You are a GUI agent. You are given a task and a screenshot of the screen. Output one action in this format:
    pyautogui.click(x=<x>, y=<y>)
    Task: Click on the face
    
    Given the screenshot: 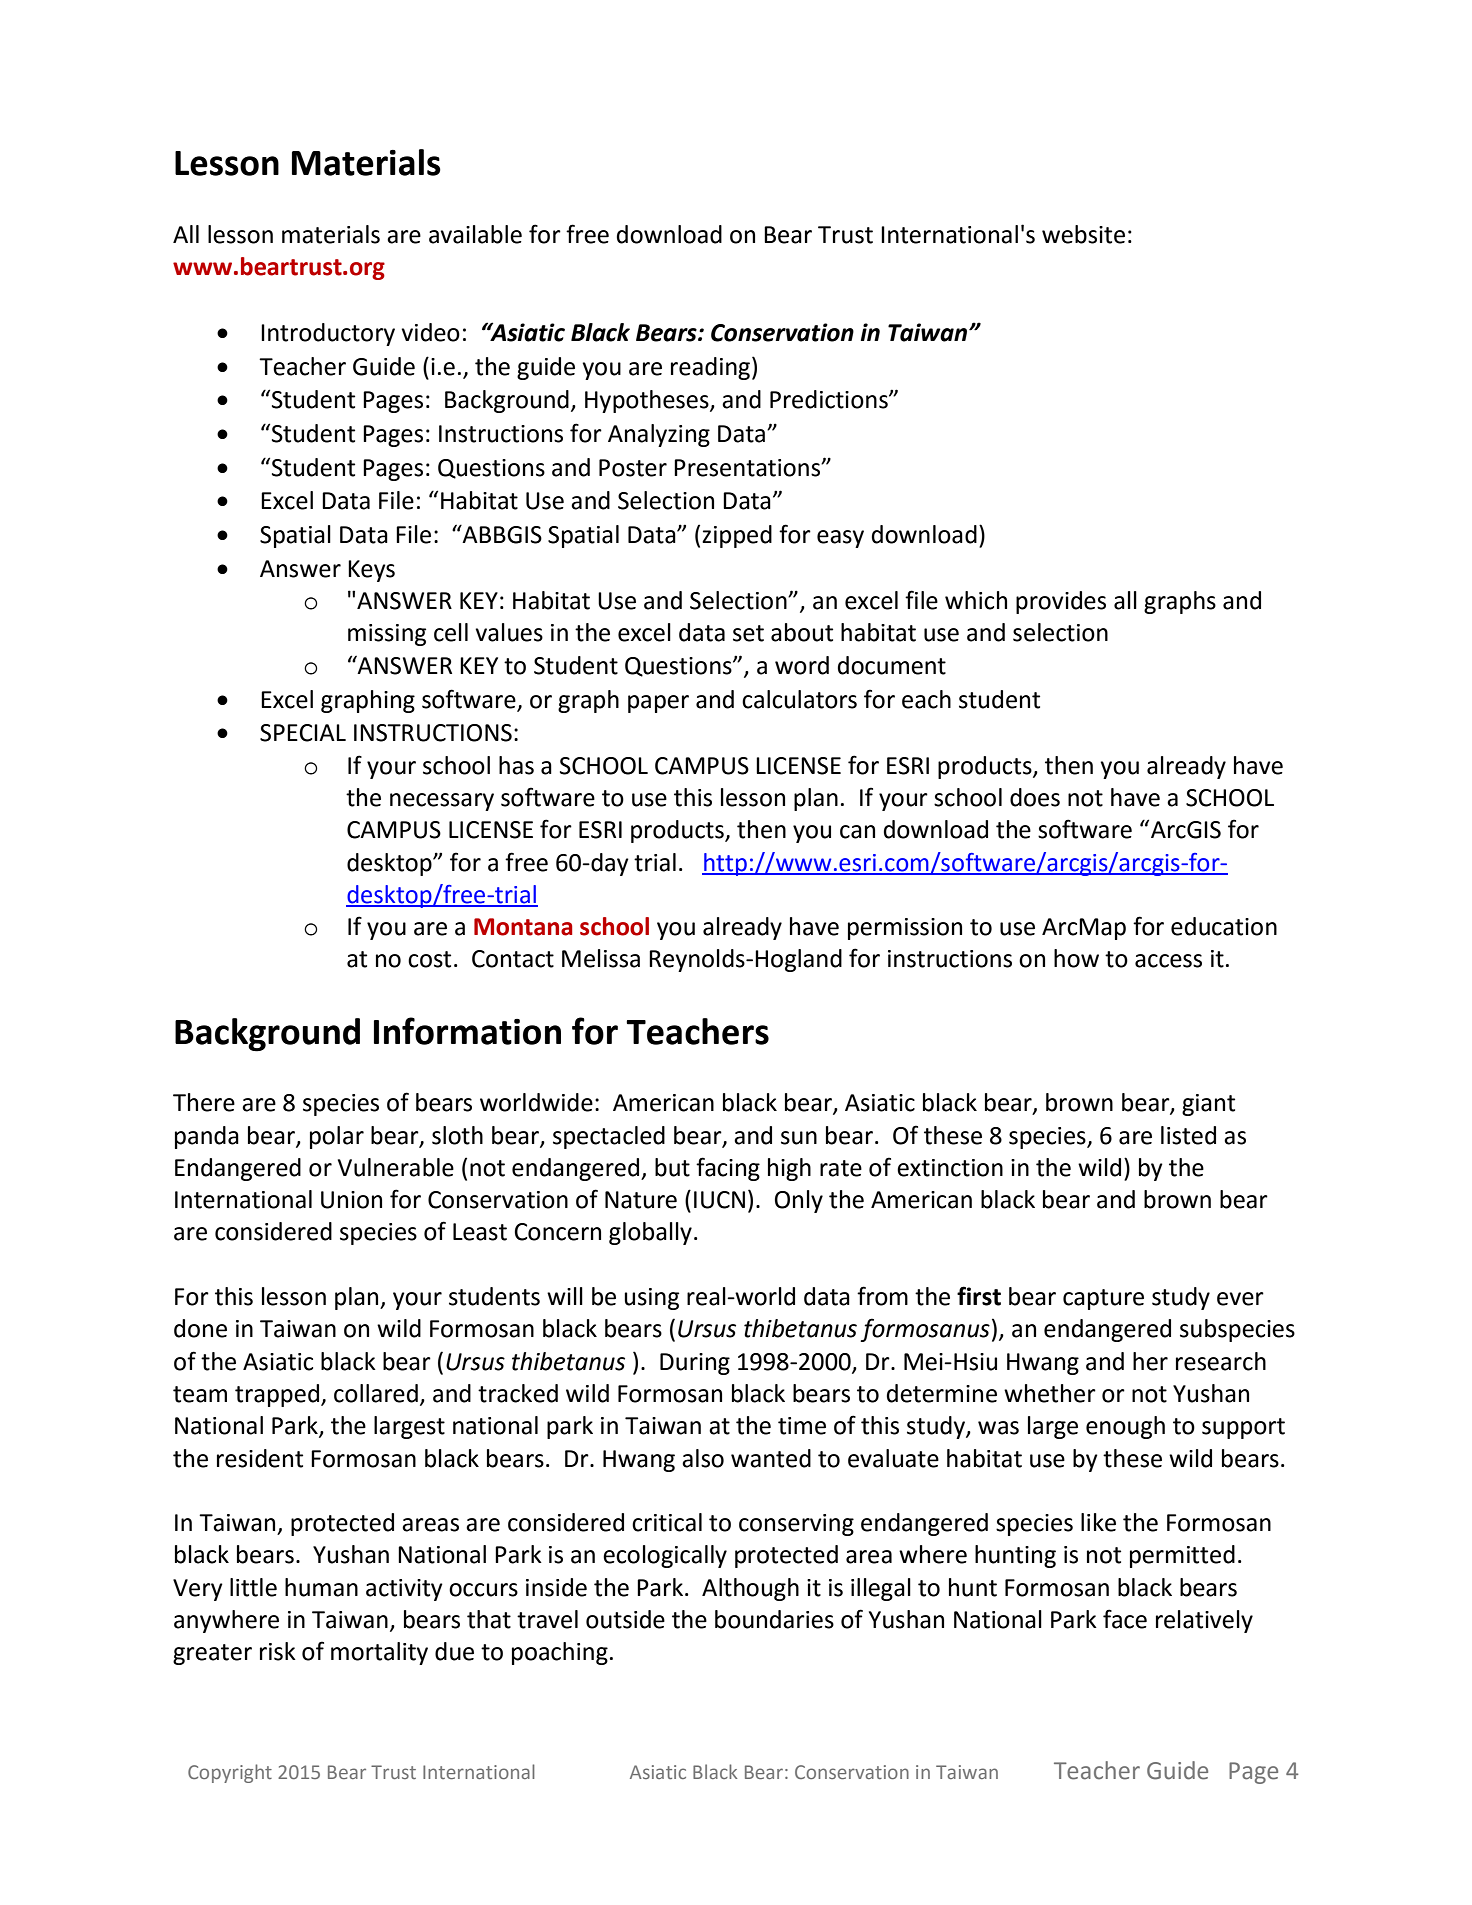 What is the action you would take?
    pyautogui.click(x=1125, y=1619)
